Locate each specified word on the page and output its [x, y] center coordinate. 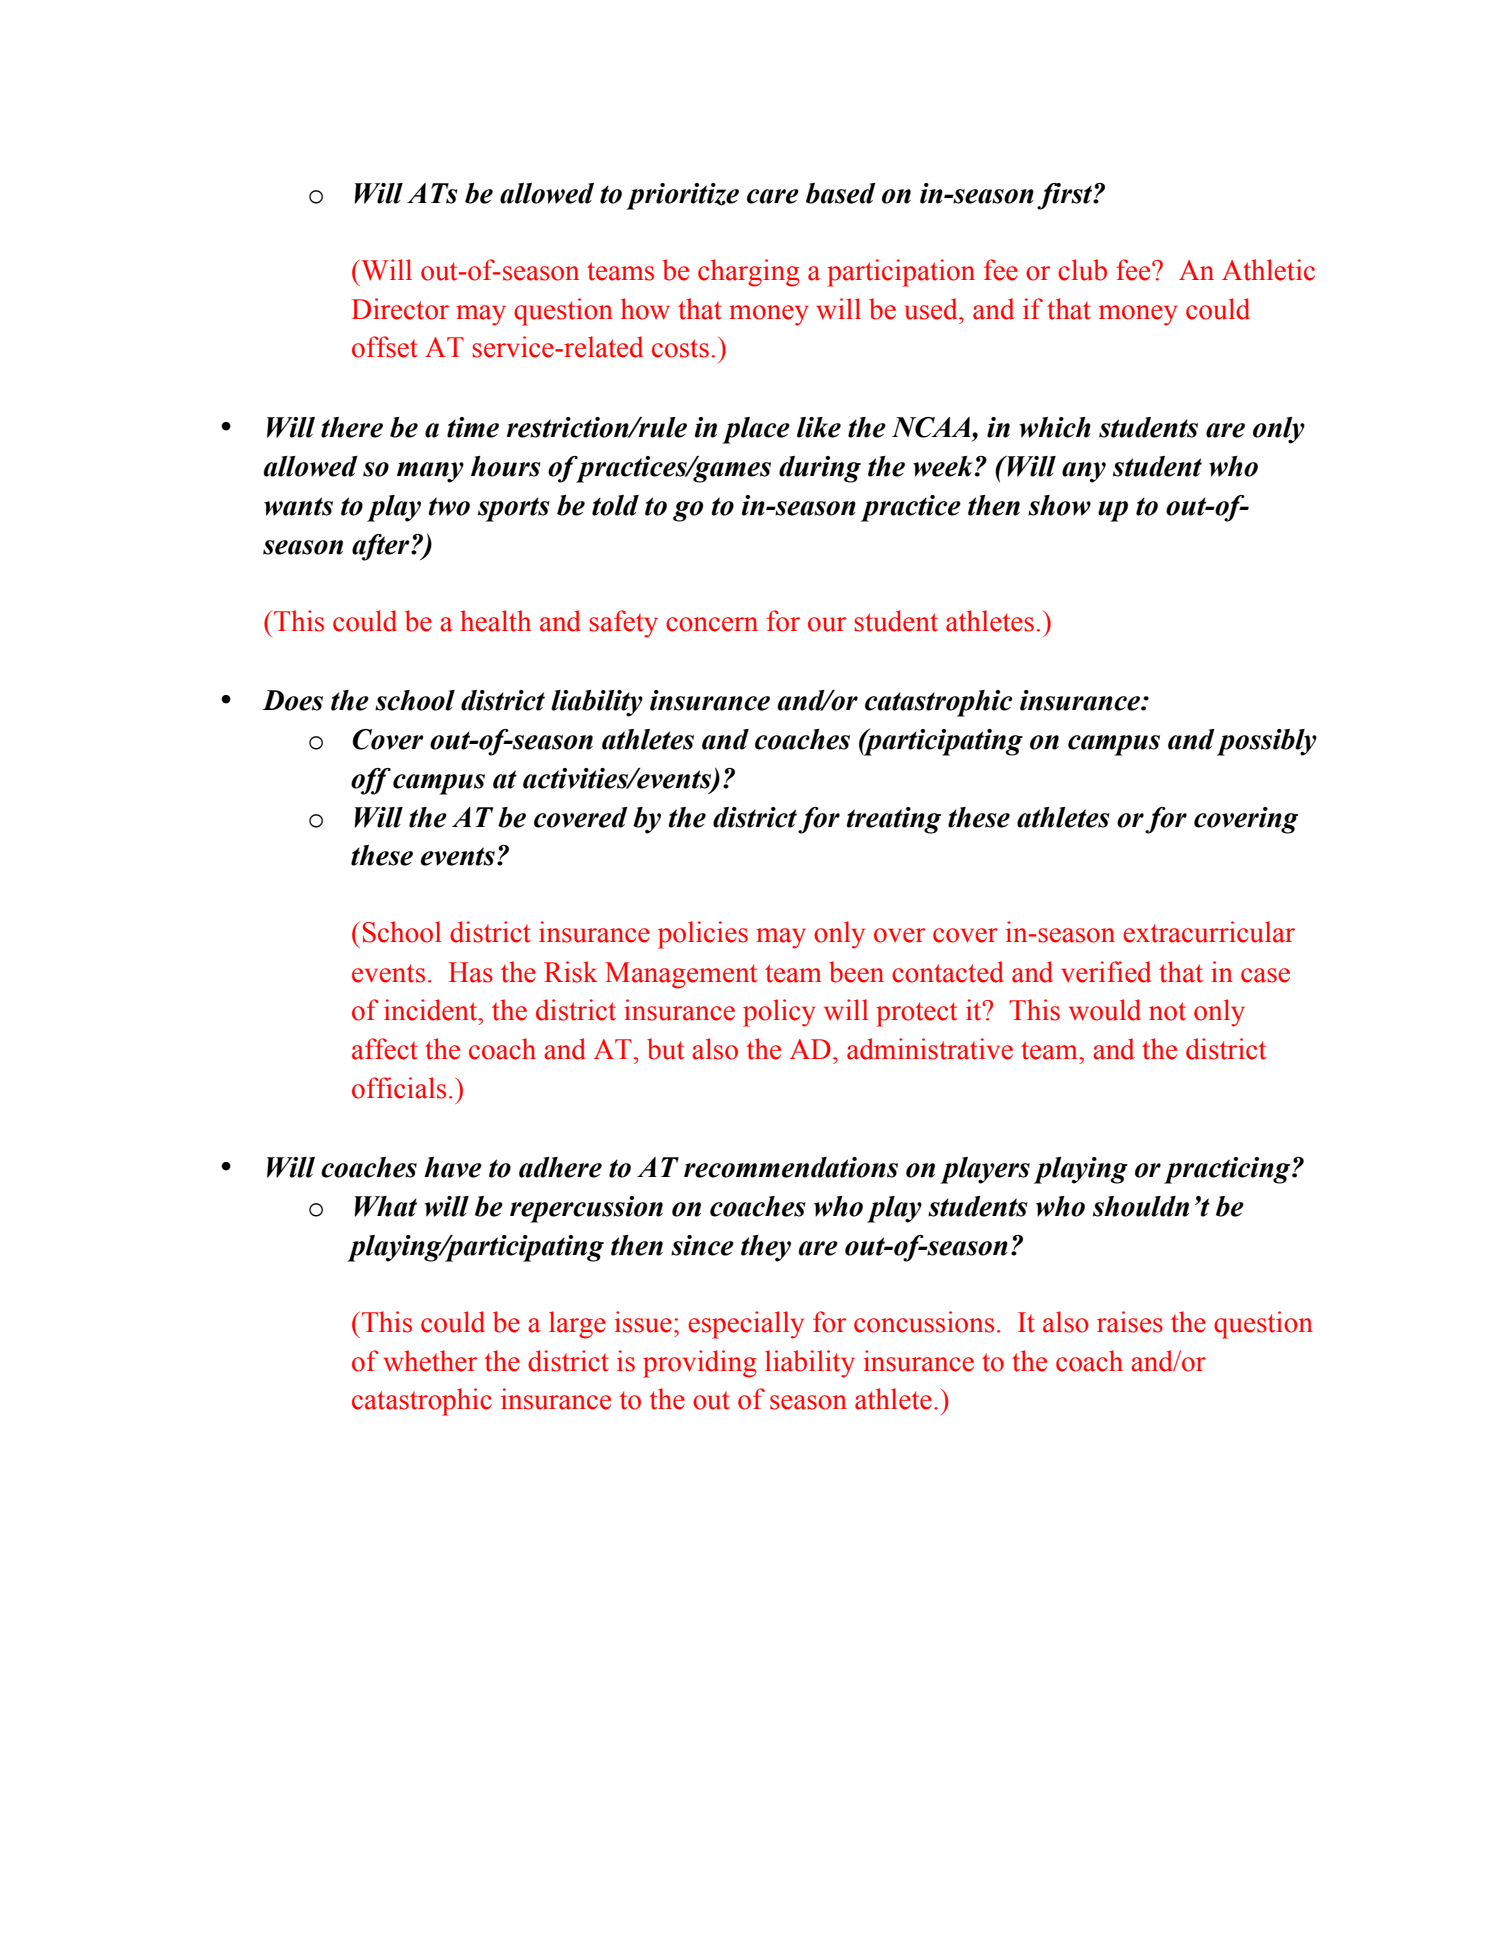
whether [430, 1361]
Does [292, 700]
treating [893, 820]
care [773, 196]
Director [400, 309]
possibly [1267, 742]
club [1082, 270]
